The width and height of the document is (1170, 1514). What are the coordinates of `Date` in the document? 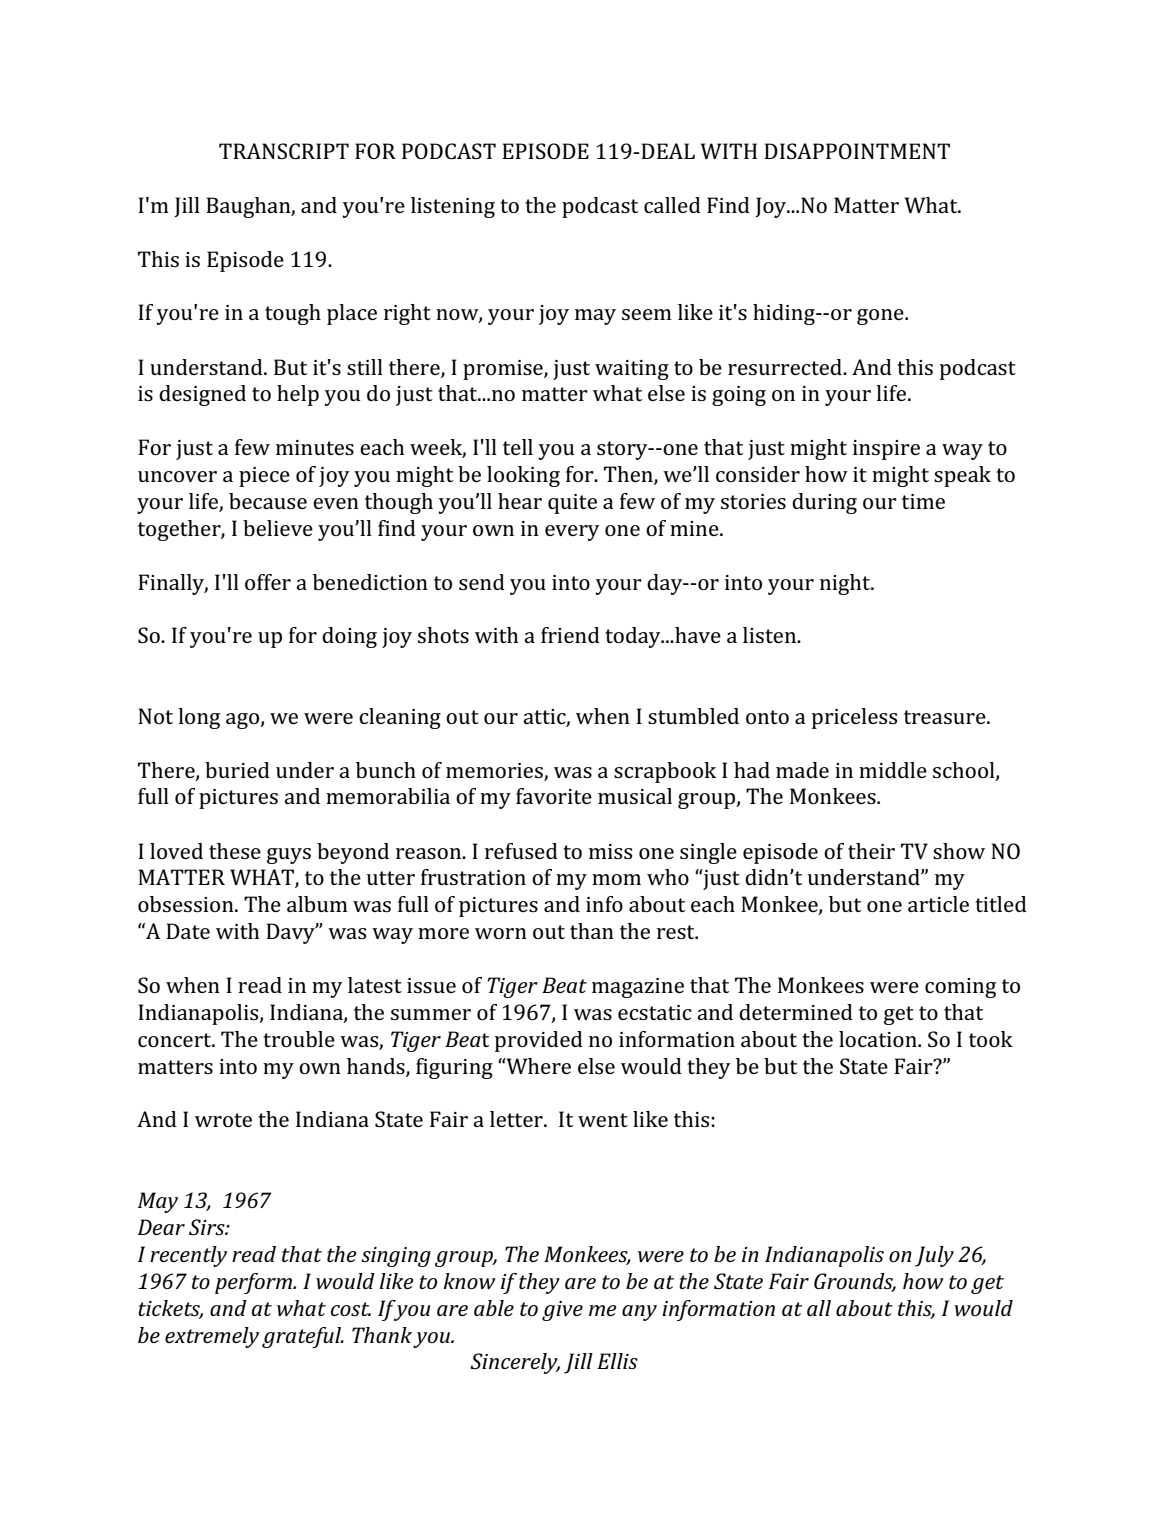 It's located at (188, 931).
